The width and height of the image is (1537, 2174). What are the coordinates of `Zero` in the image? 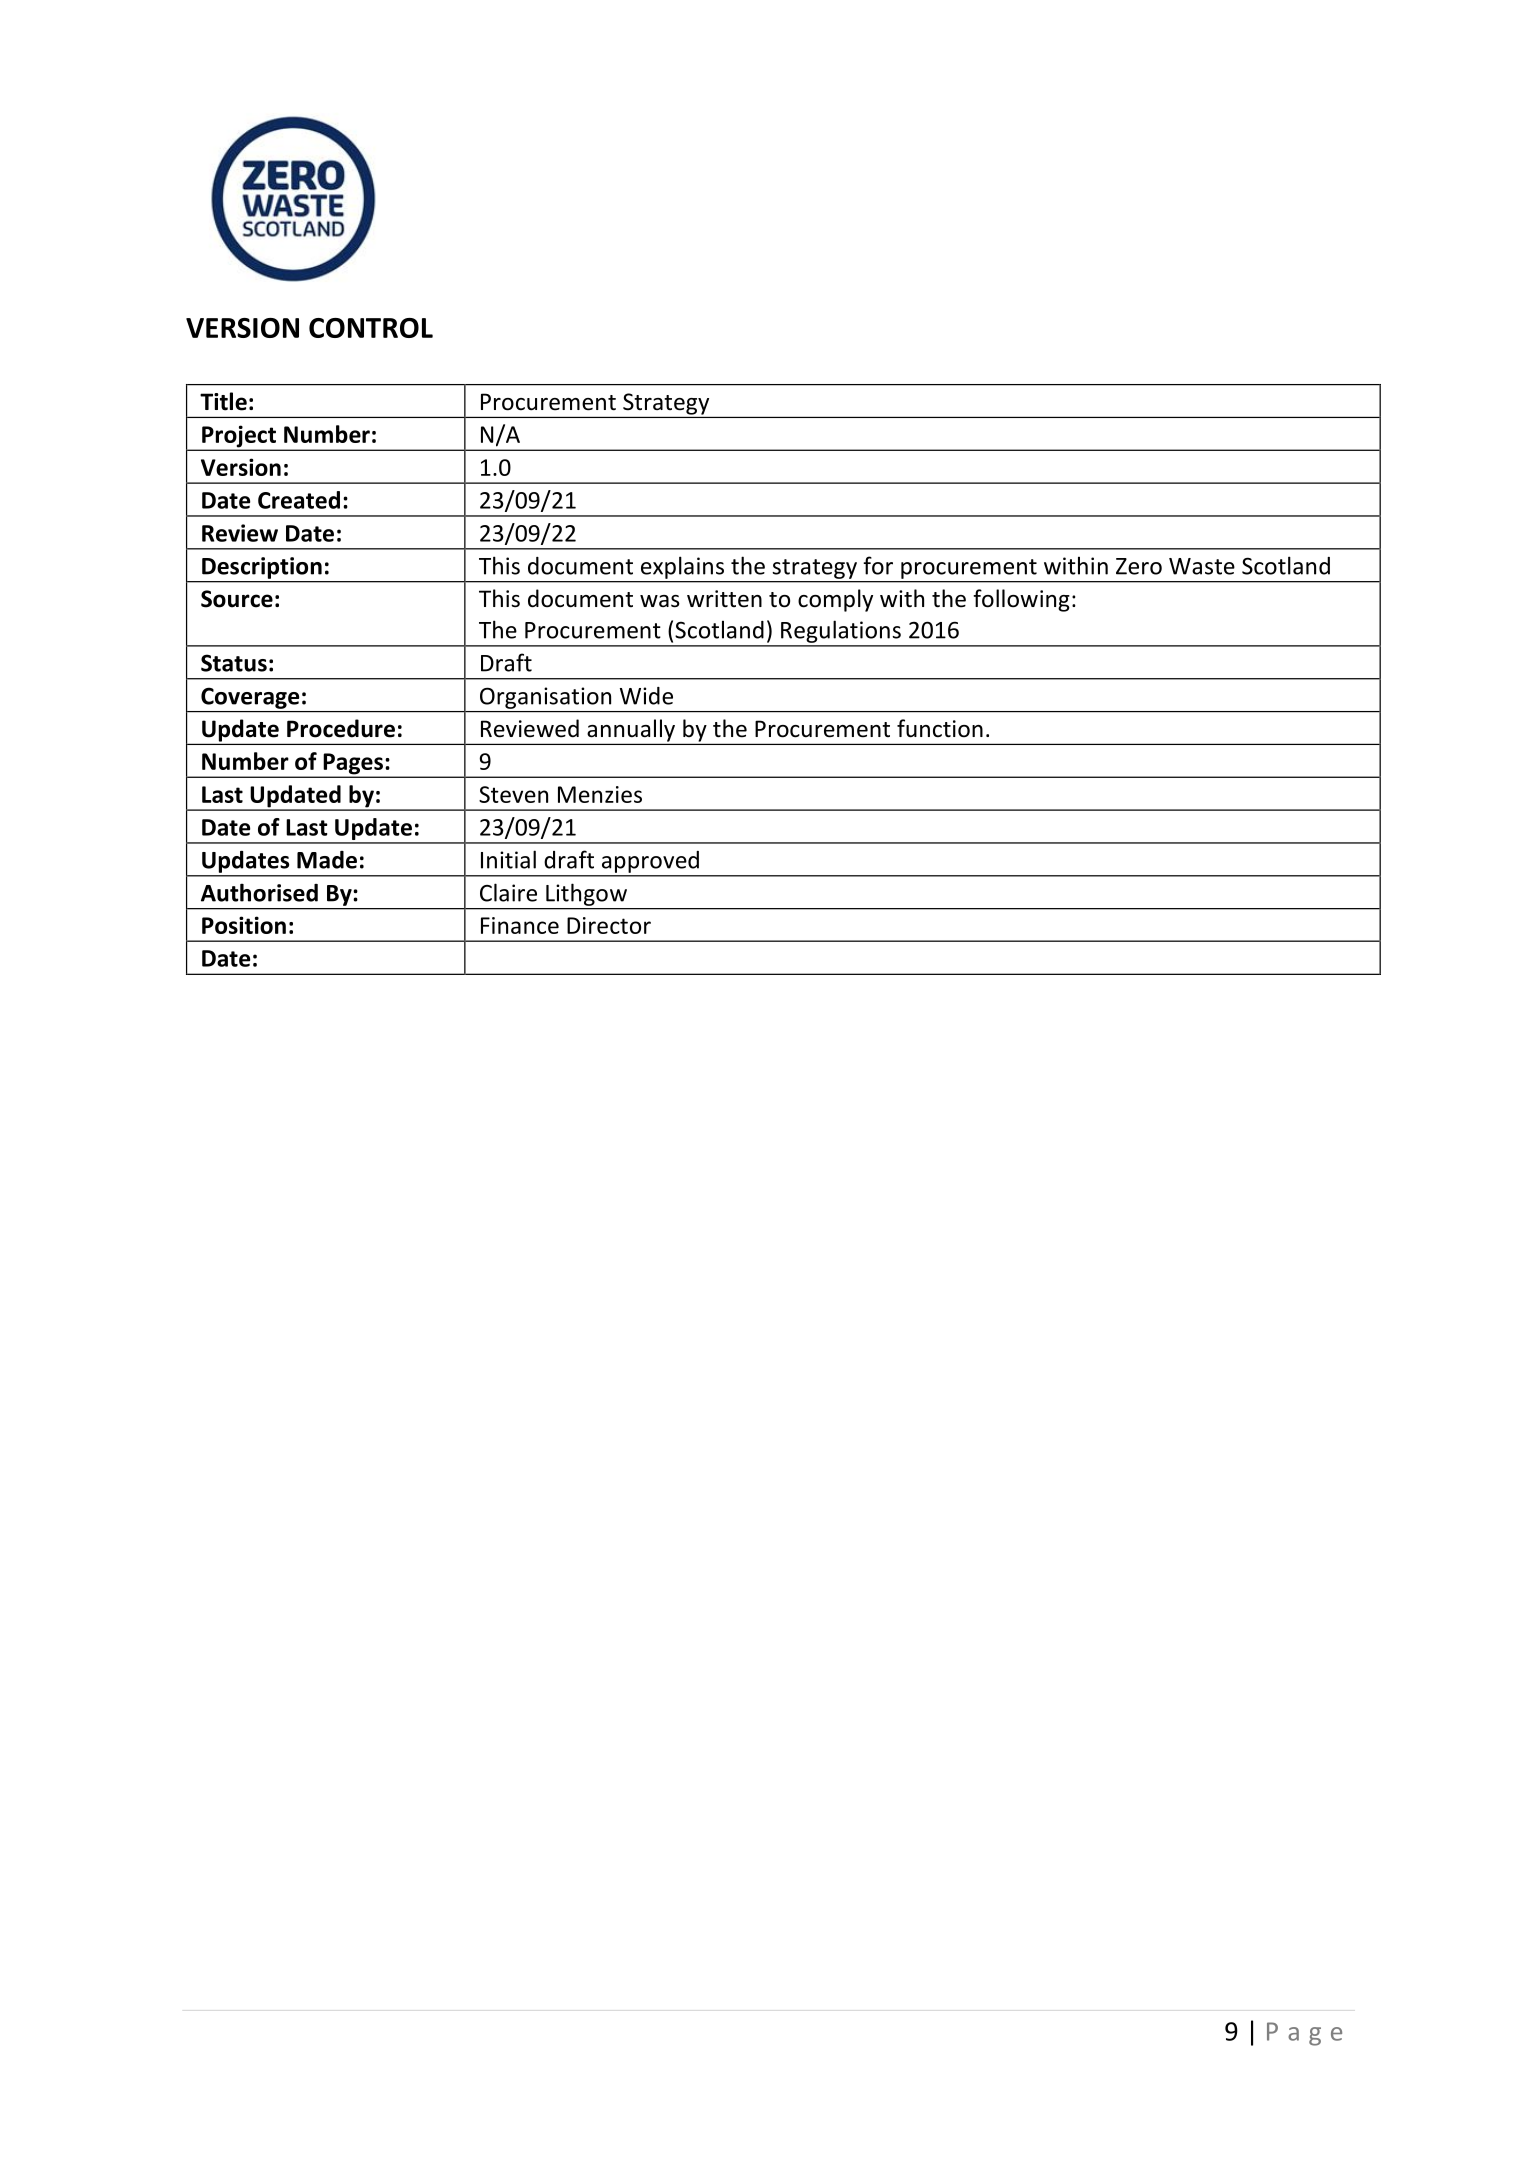 It's located at (1139, 566).
